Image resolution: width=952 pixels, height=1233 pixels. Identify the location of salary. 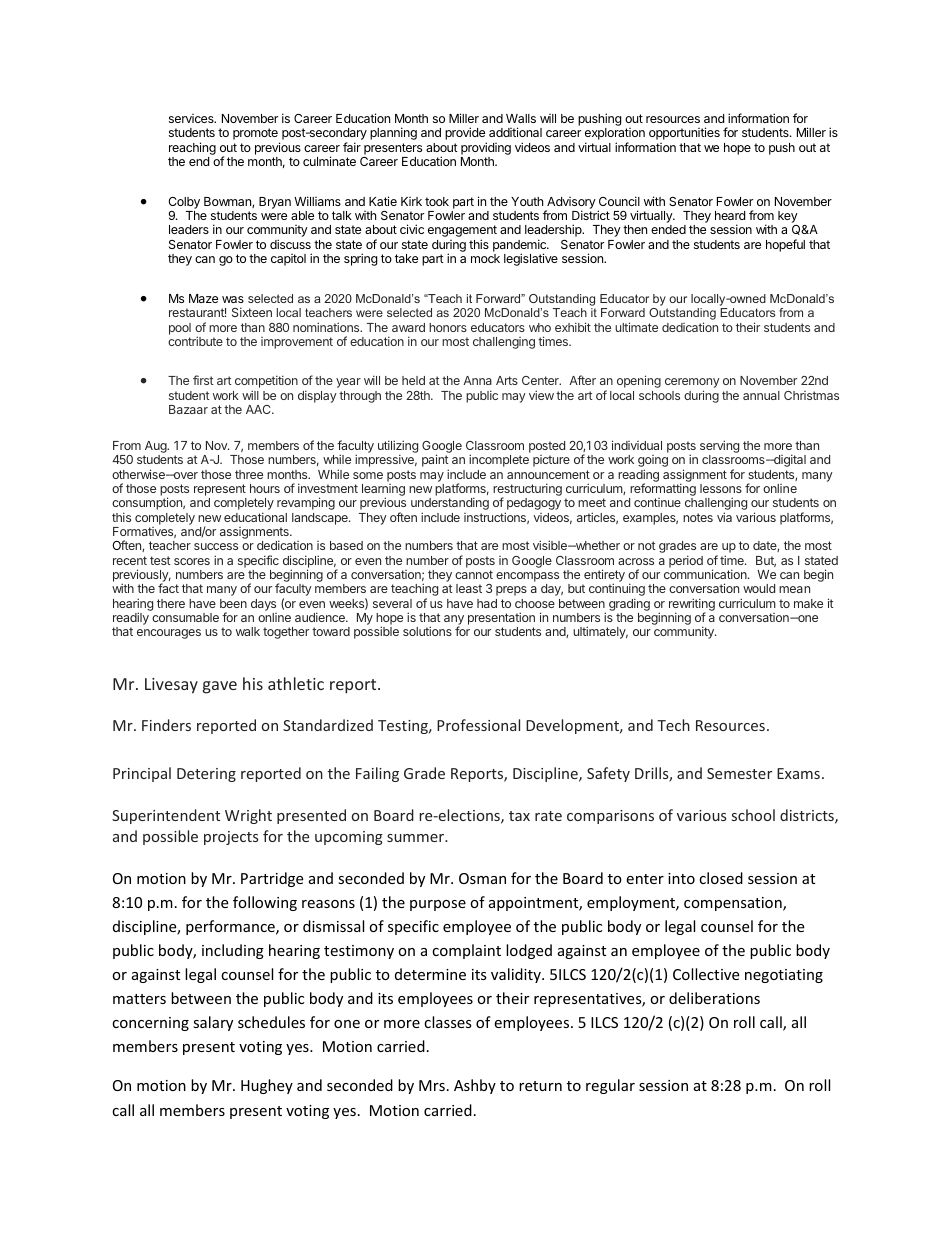
(213, 1023).
